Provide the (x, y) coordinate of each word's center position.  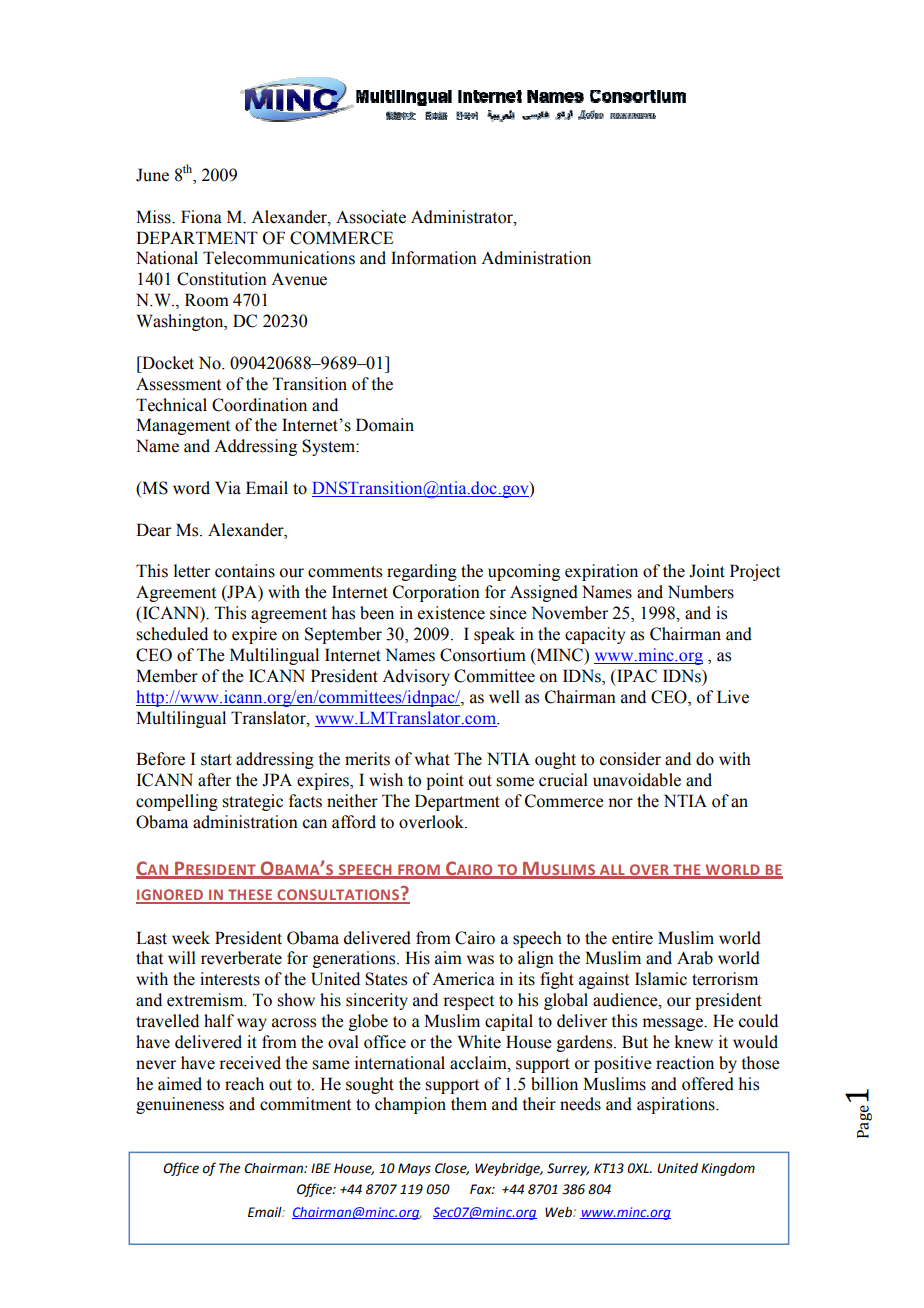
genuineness (180, 1105)
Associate (371, 217)
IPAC (636, 676)
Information (434, 258)
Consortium (483, 655)
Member (167, 676)
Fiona (201, 217)
